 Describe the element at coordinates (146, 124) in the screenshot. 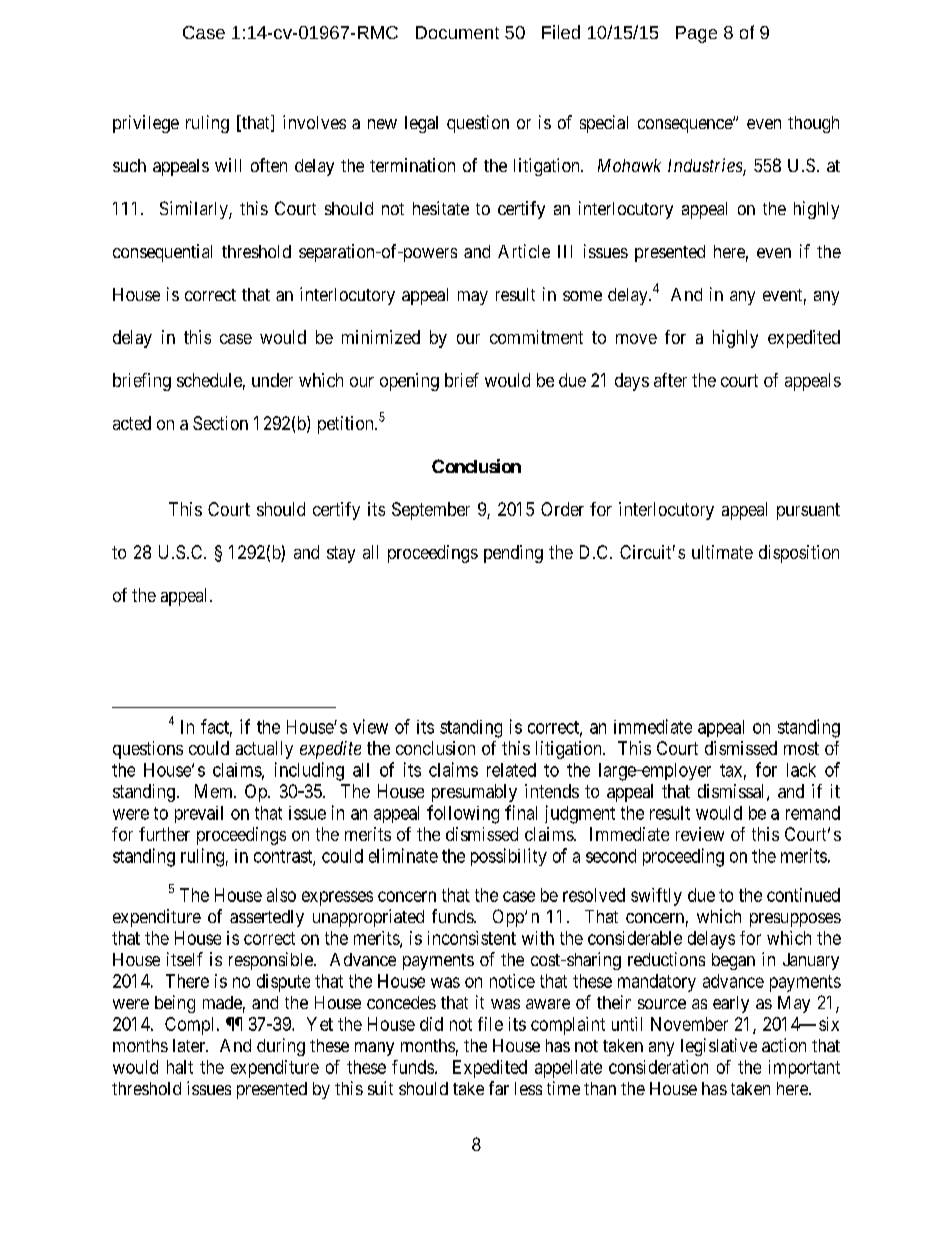

I see `privilege` at that location.
